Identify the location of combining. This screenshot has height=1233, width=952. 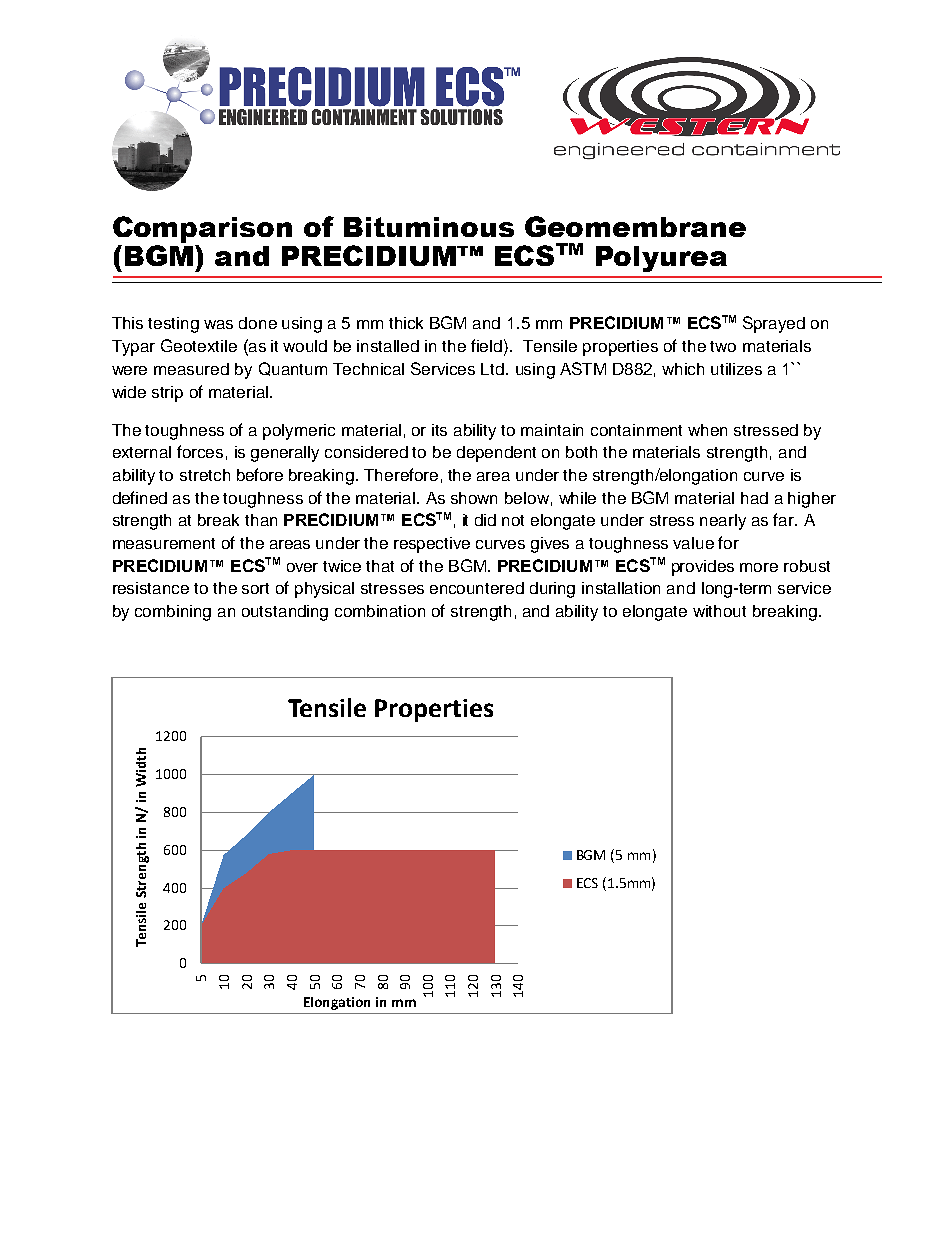
(173, 613).
